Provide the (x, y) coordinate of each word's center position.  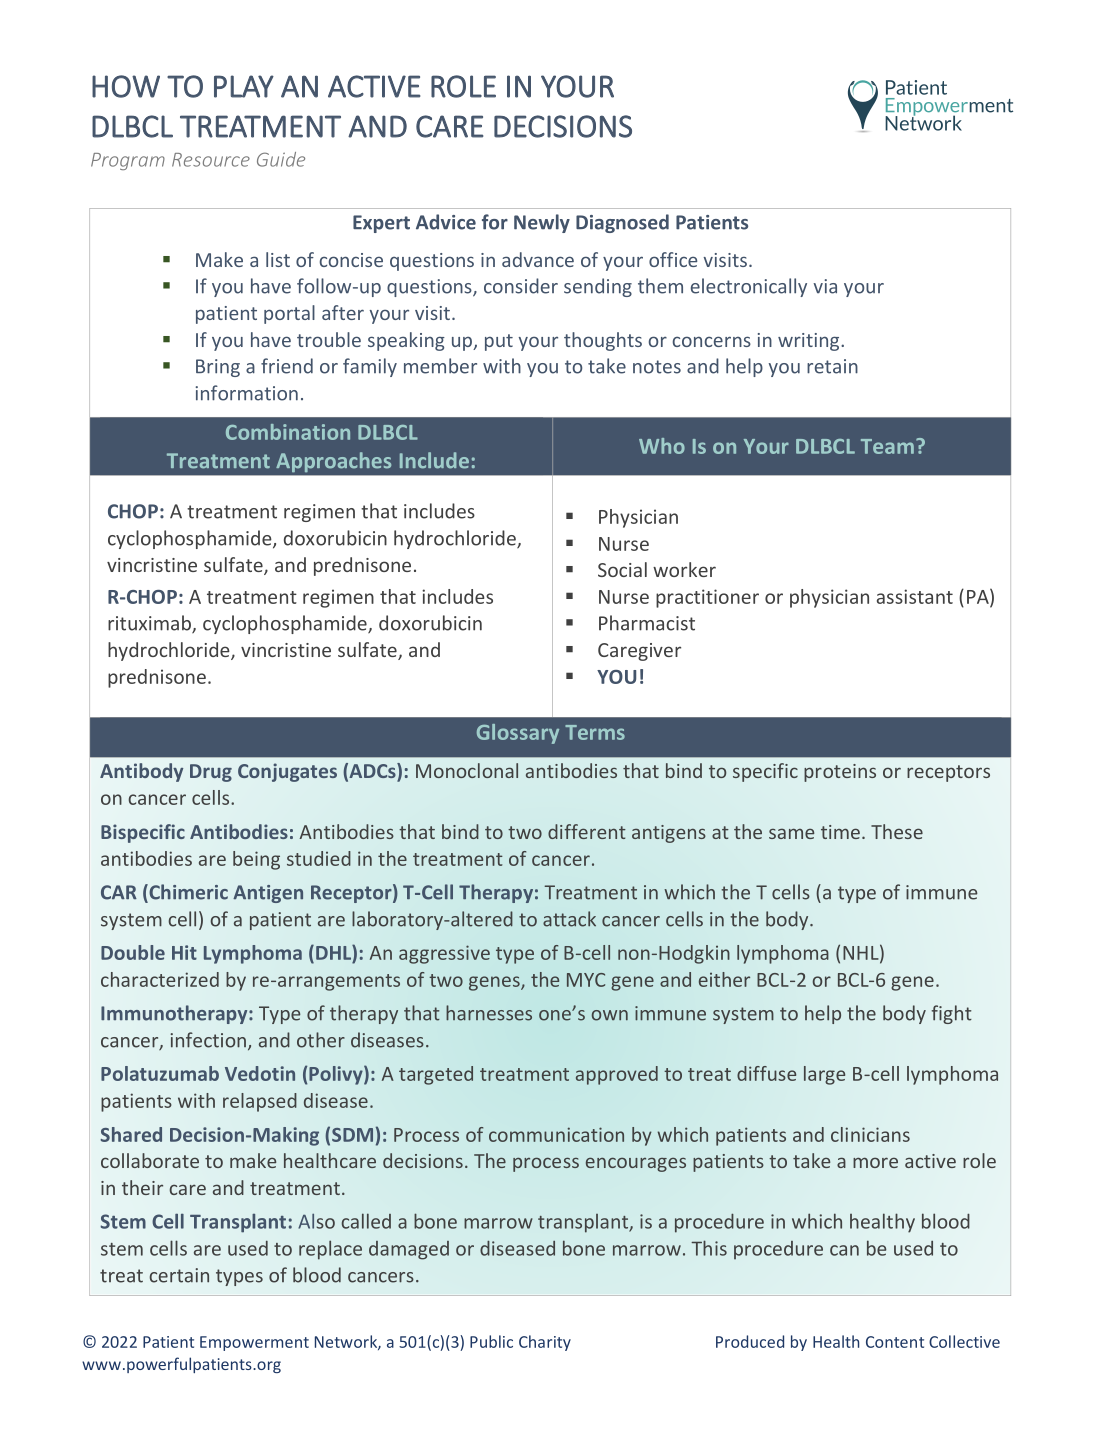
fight (952, 1014)
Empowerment (254, 1343)
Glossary (518, 734)
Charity (545, 1343)
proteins (840, 773)
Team (887, 446)
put (499, 342)
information (247, 393)
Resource (211, 160)
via (825, 286)
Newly (542, 223)
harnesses (489, 1013)
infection (208, 1040)
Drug (211, 773)
